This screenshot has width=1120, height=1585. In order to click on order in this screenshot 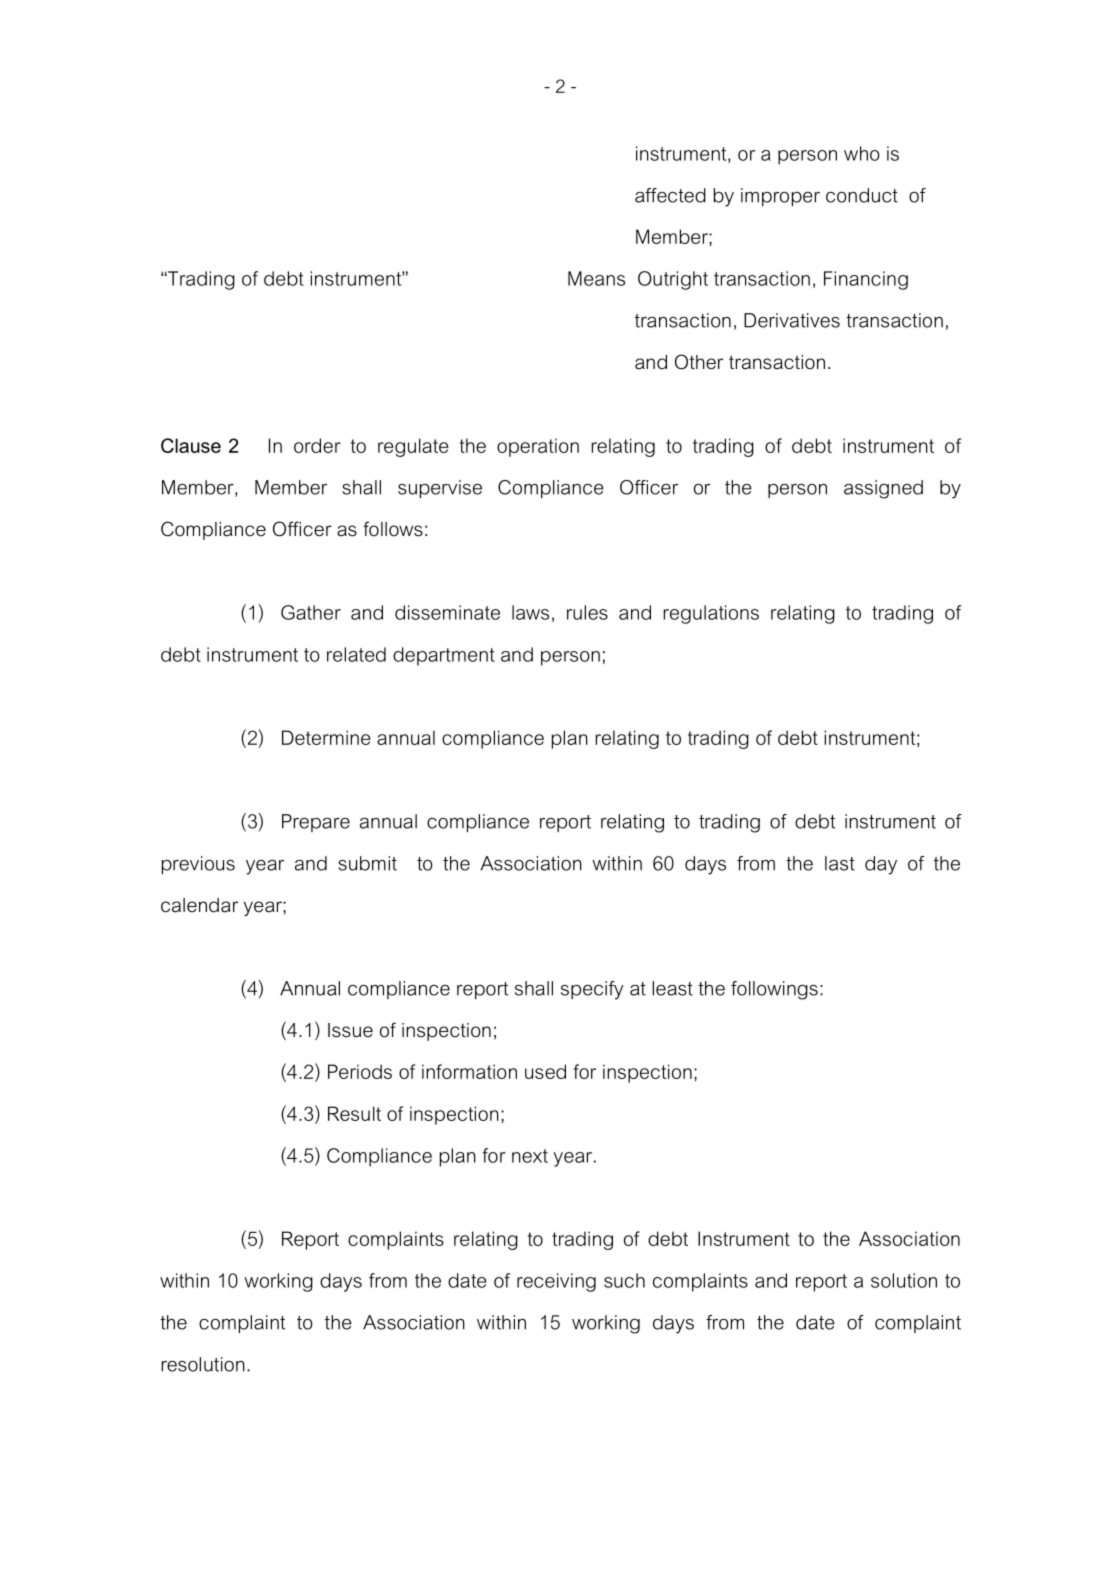, I will do `click(317, 445)`.
